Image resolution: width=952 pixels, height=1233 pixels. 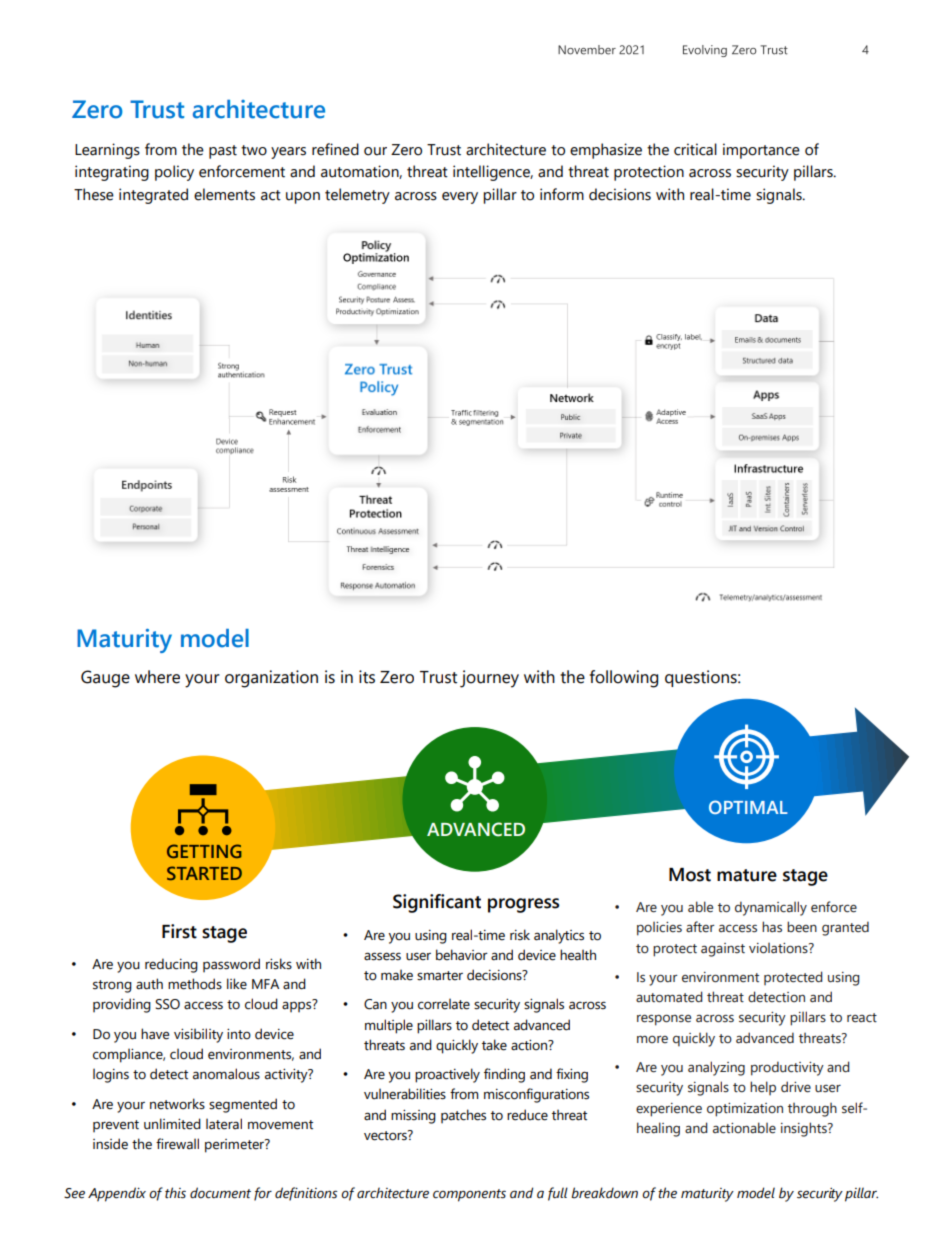 What do you see at coordinates (562, 194) in the screenshot?
I see `inform` at bounding box center [562, 194].
